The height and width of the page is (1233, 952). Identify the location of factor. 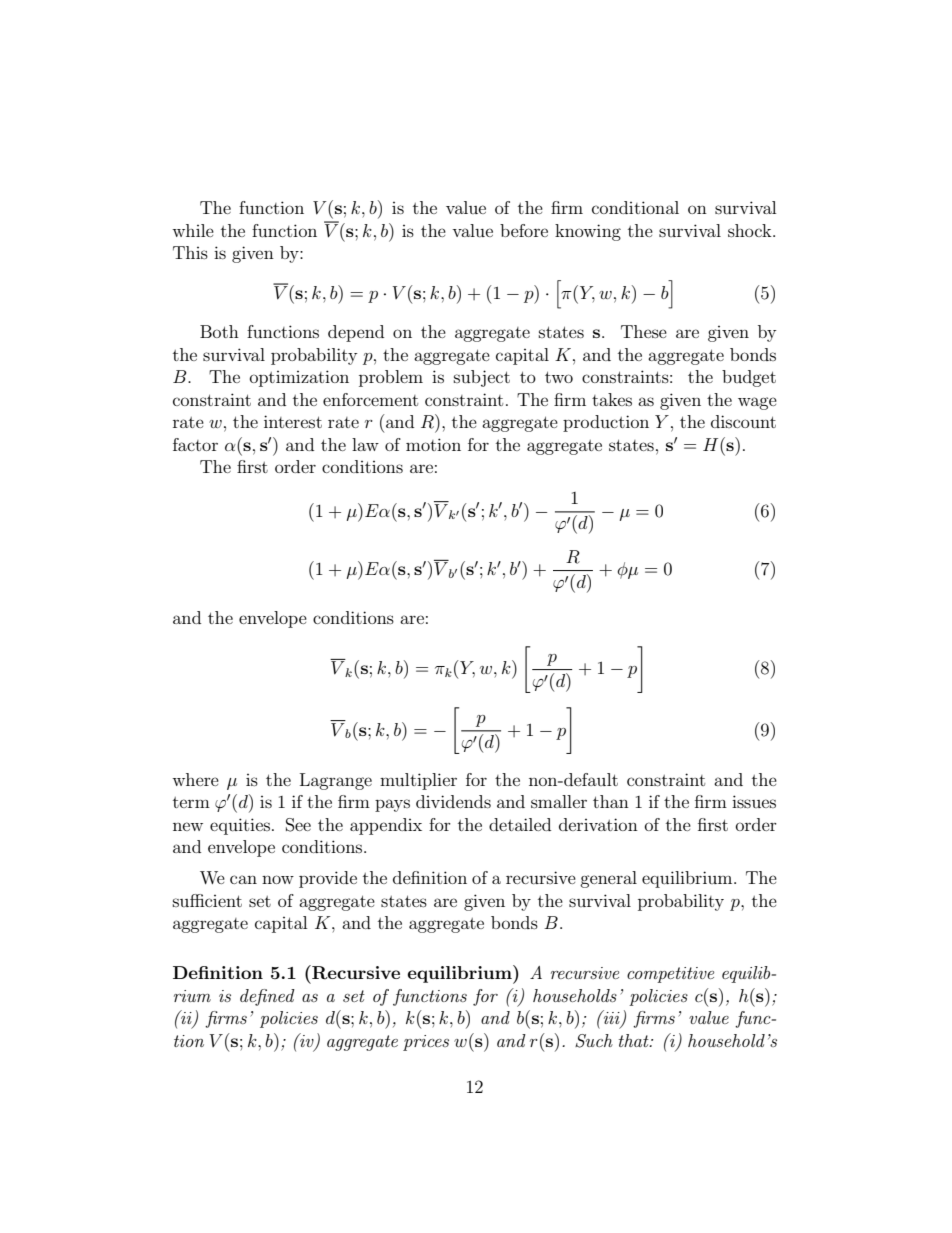
(195, 444).
